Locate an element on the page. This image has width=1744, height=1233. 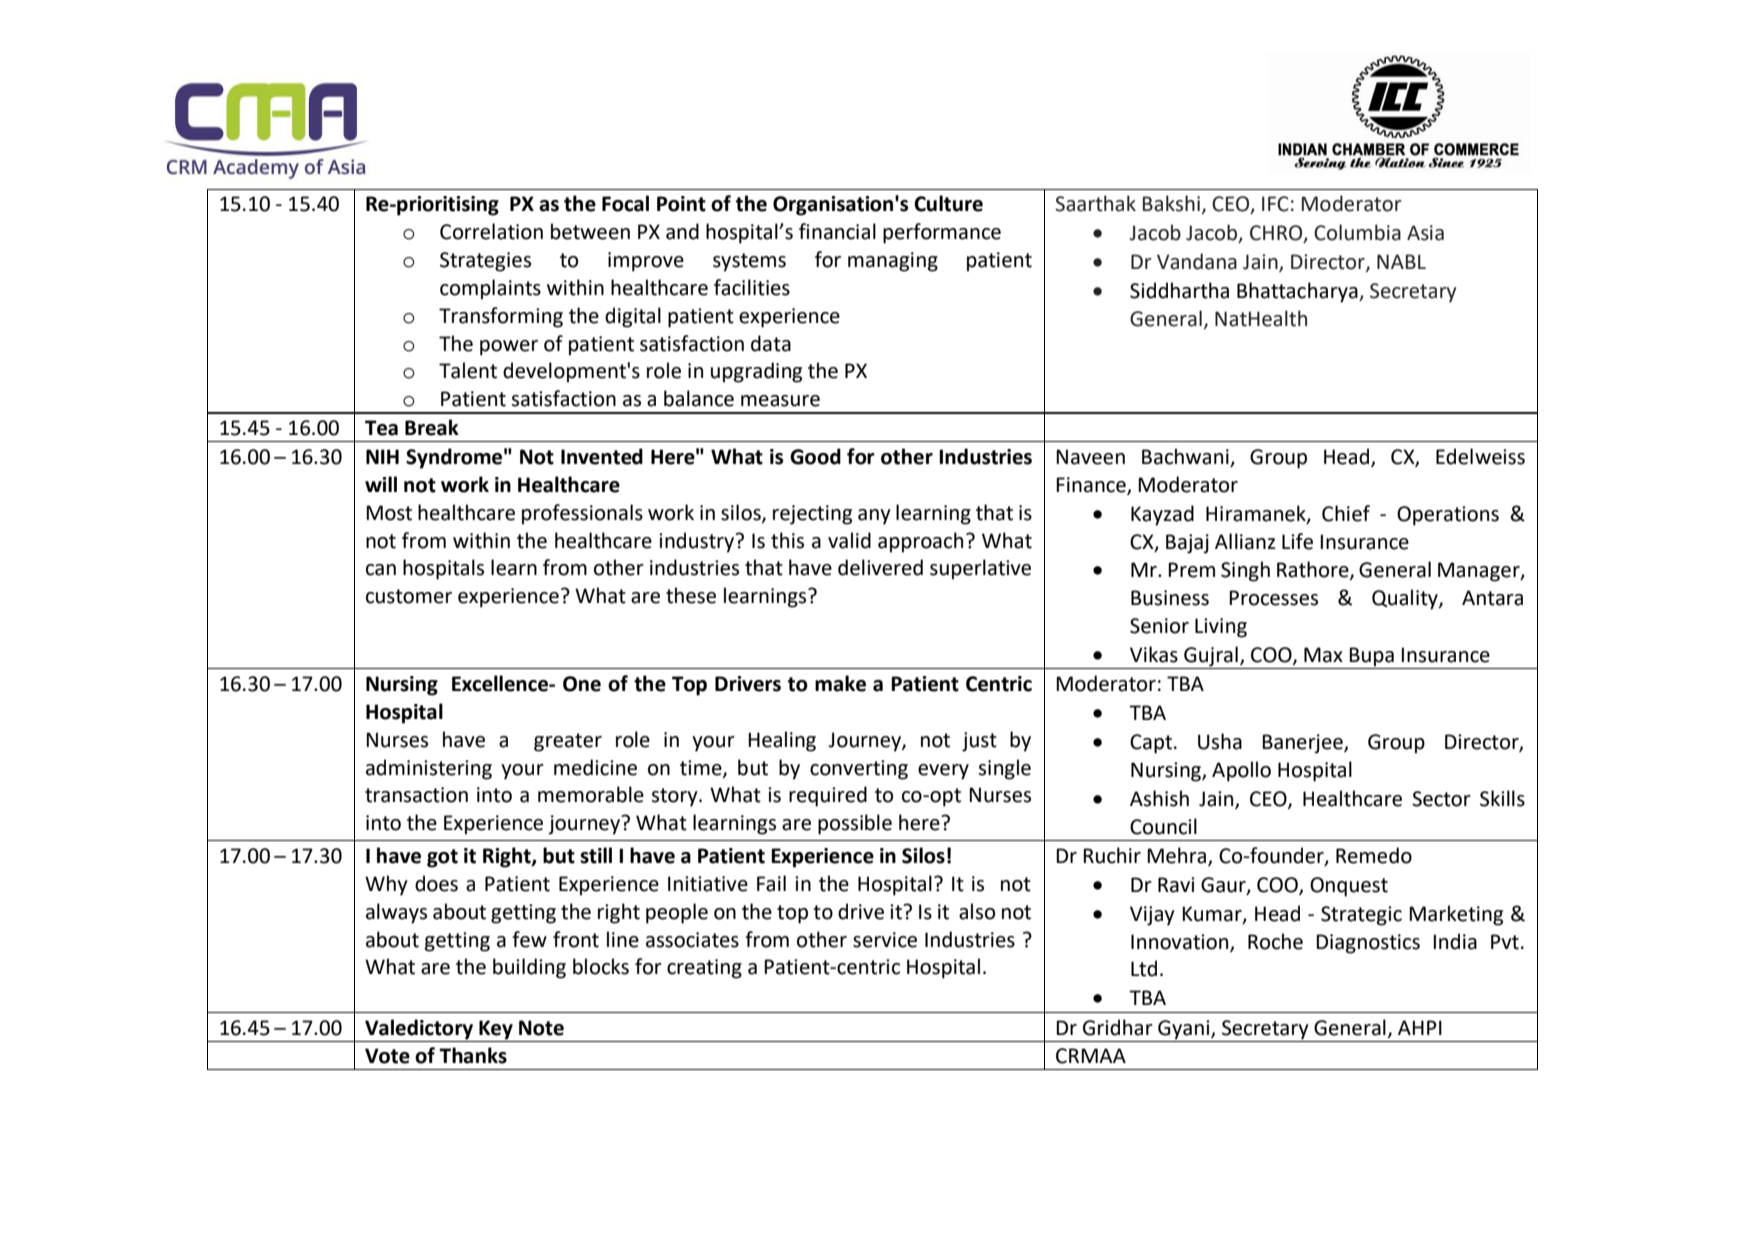
performance is located at coordinates (942, 233).
